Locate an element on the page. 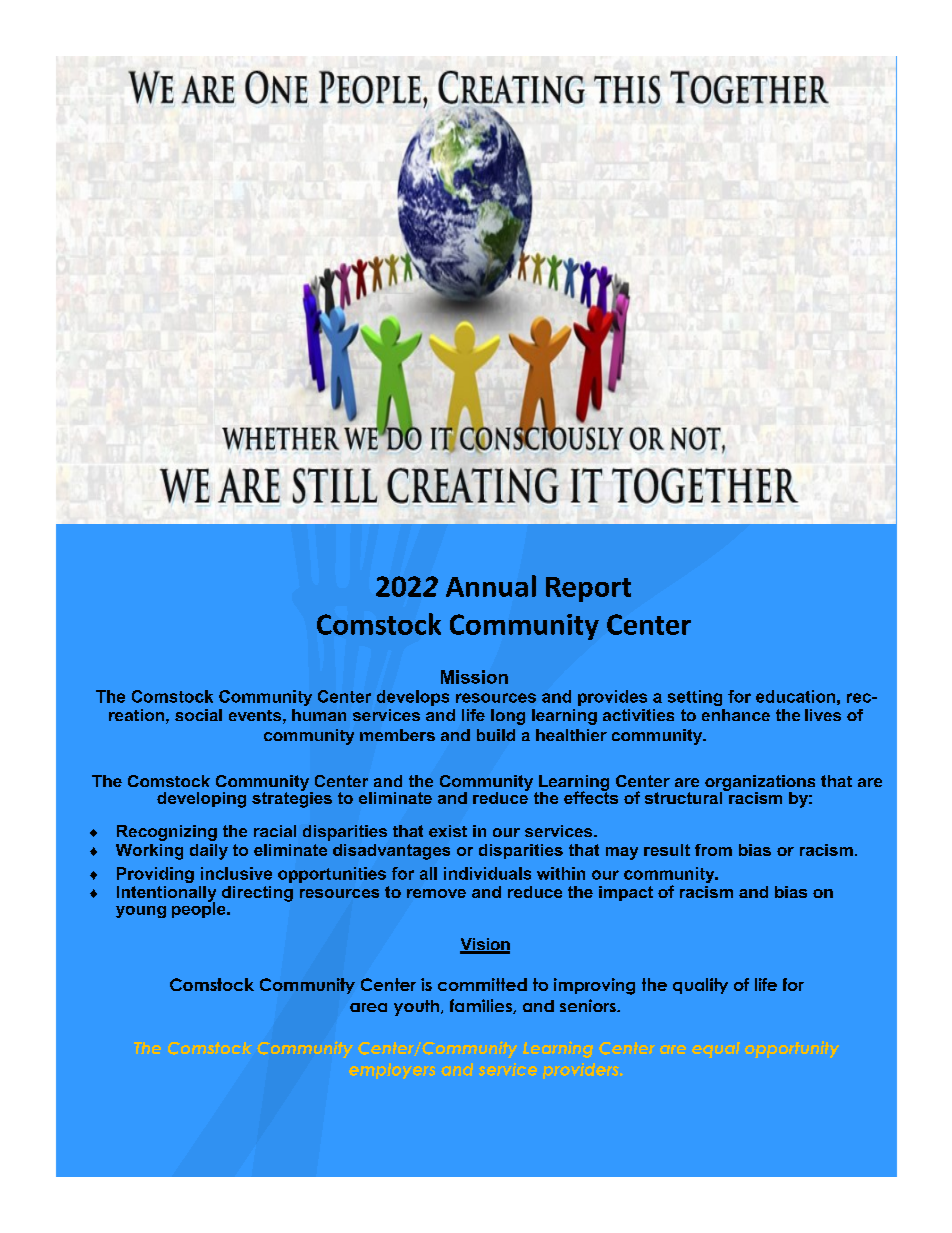  area is located at coordinates (368, 1007).
